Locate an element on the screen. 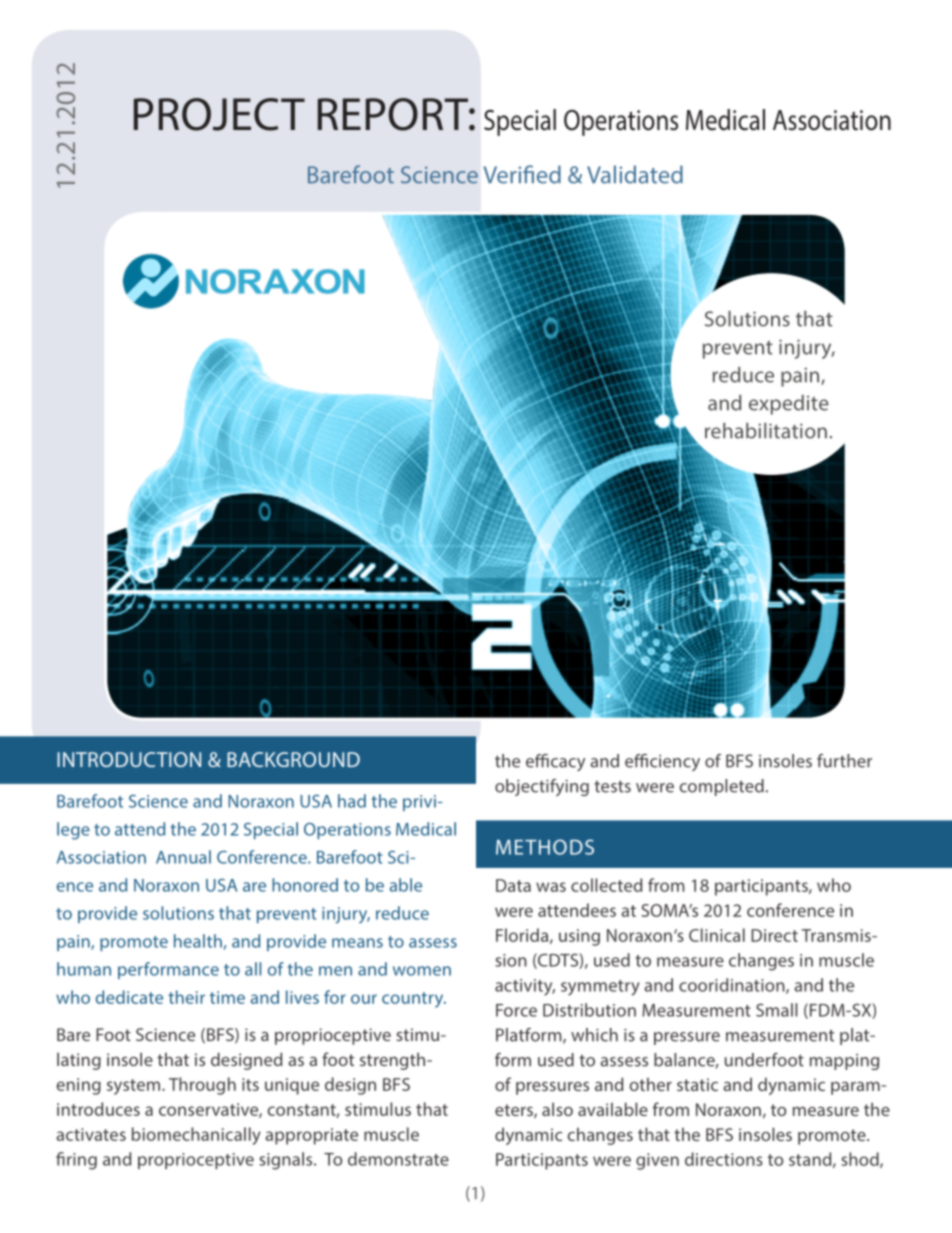 Image resolution: width=952 pixels, height=1233 pixels. Data is located at coordinates (513, 885).
